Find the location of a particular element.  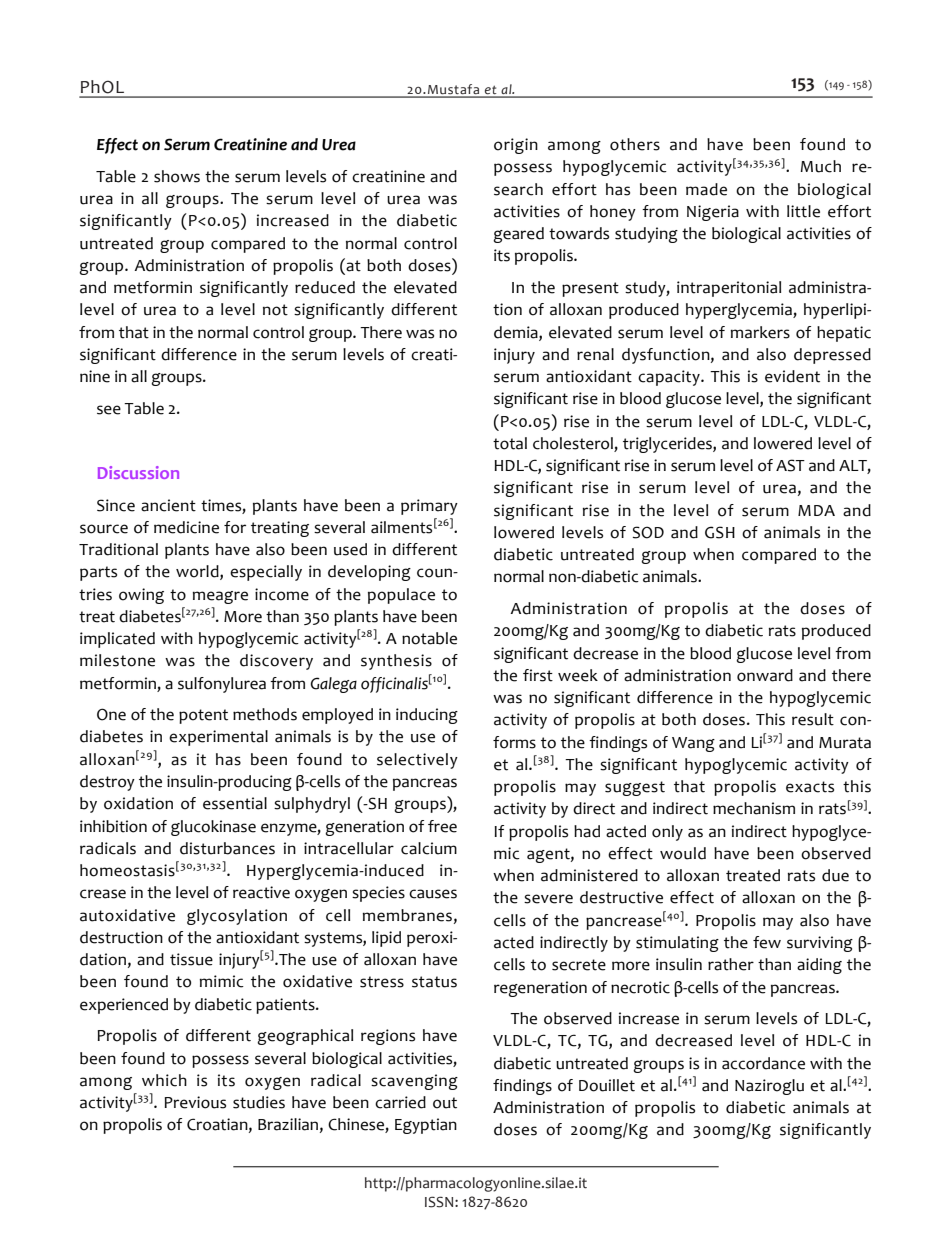

Previous is located at coordinates (195, 1102).
